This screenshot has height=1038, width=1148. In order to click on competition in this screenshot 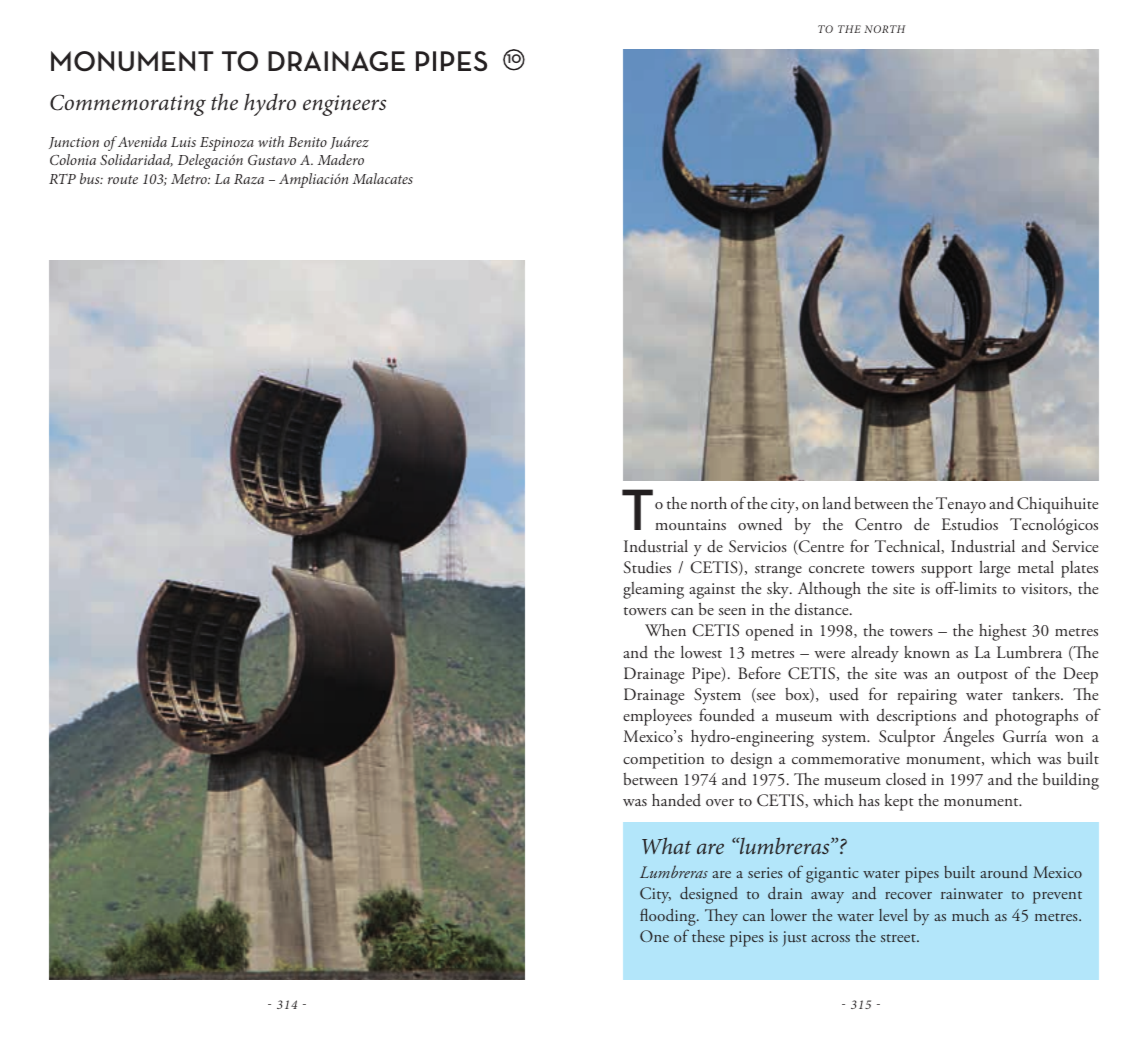, I will do `click(663, 761)`.
